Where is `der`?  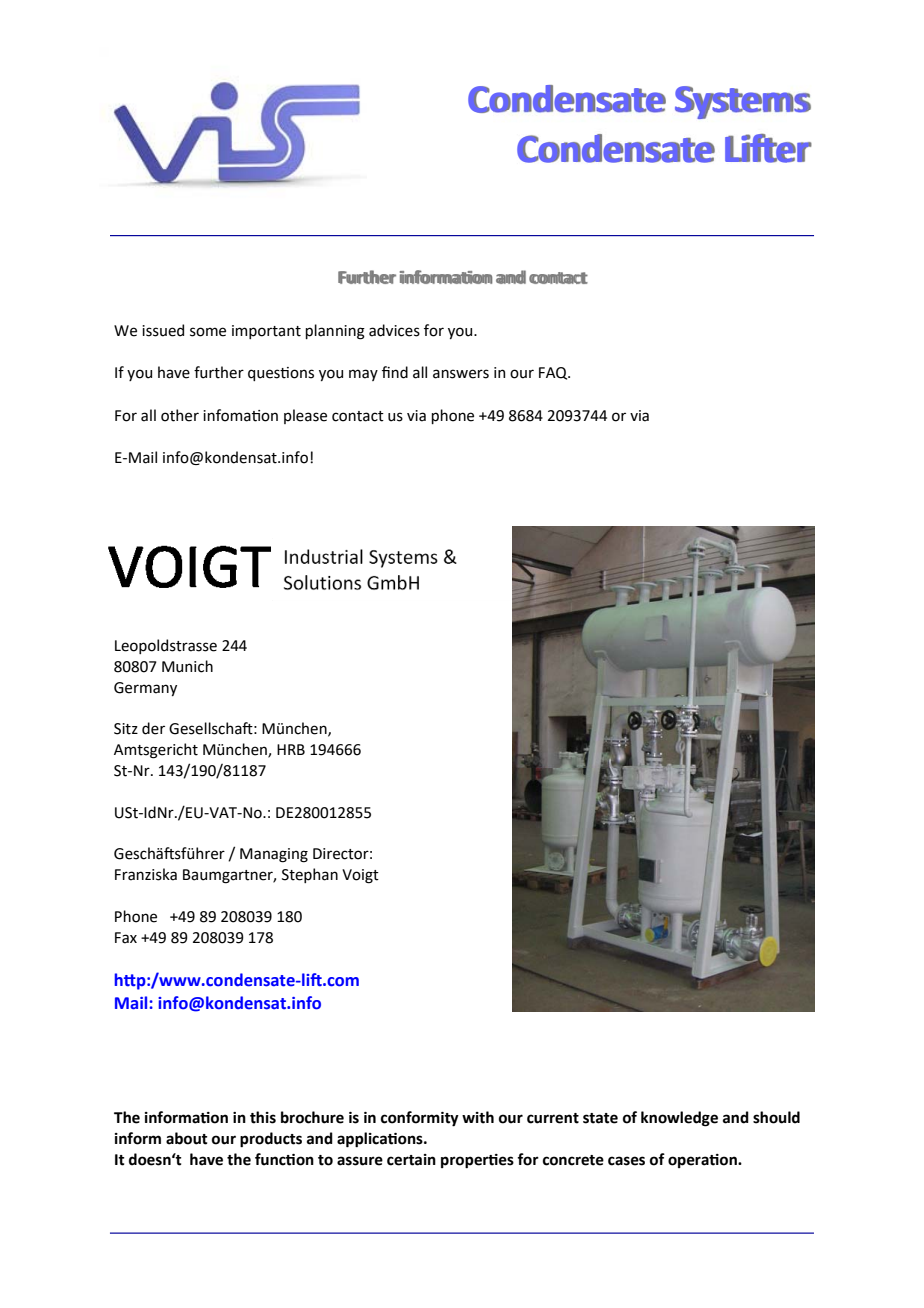 der is located at coordinates (153, 728).
